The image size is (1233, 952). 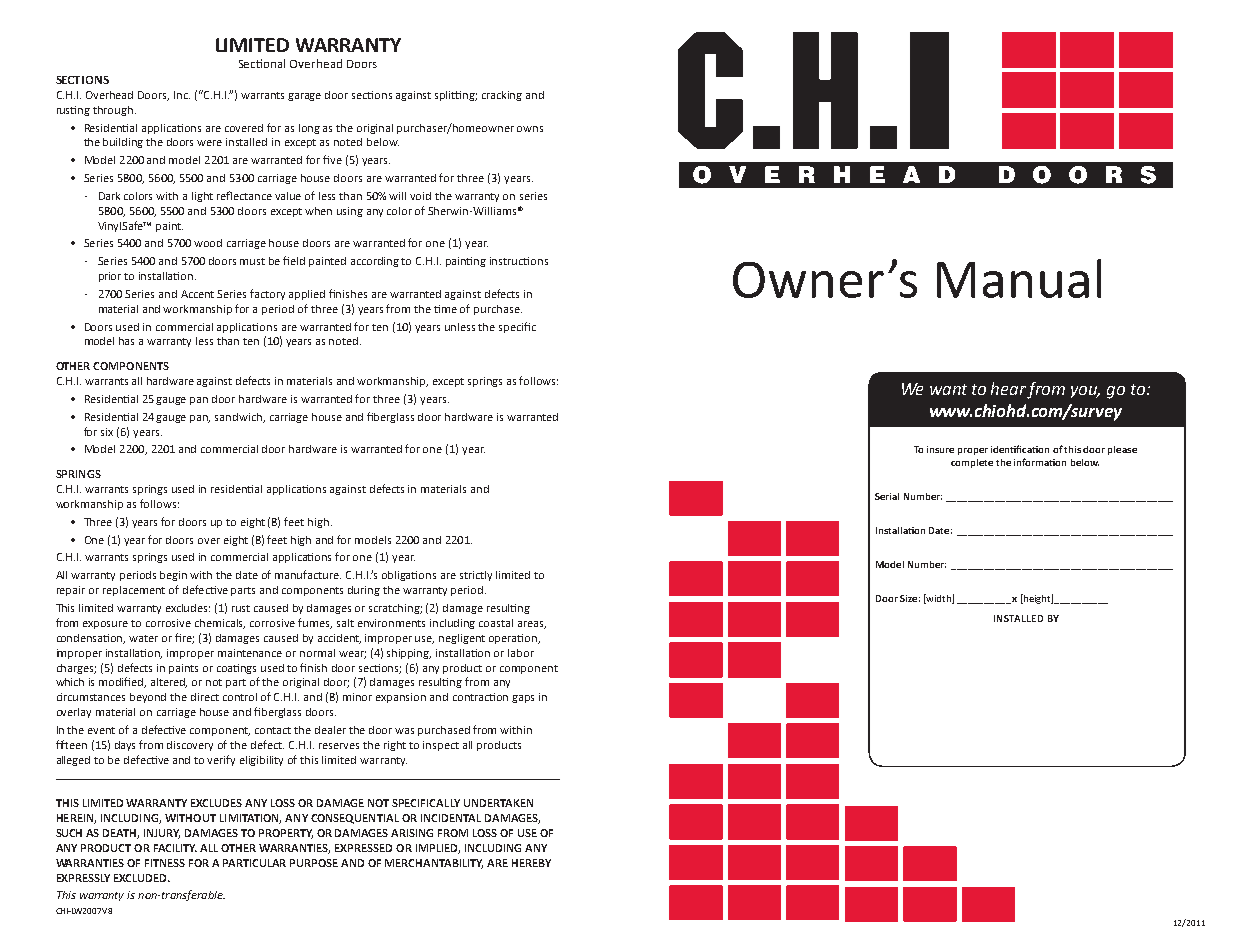 I want to click on Accent, so click(x=197, y=294).
